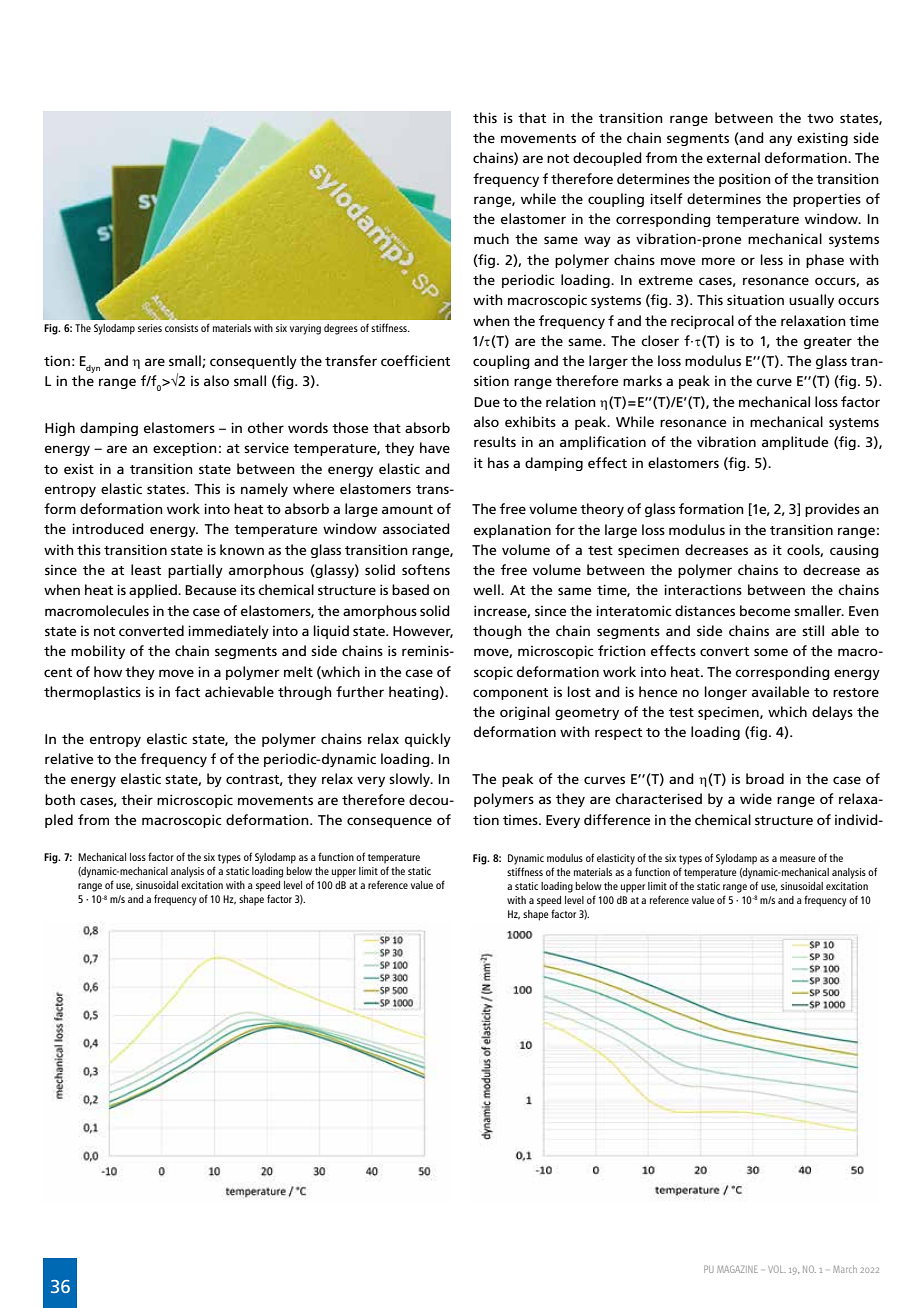 The image size is (924, 1308). I want to click on consequence, so click(389, 822).
